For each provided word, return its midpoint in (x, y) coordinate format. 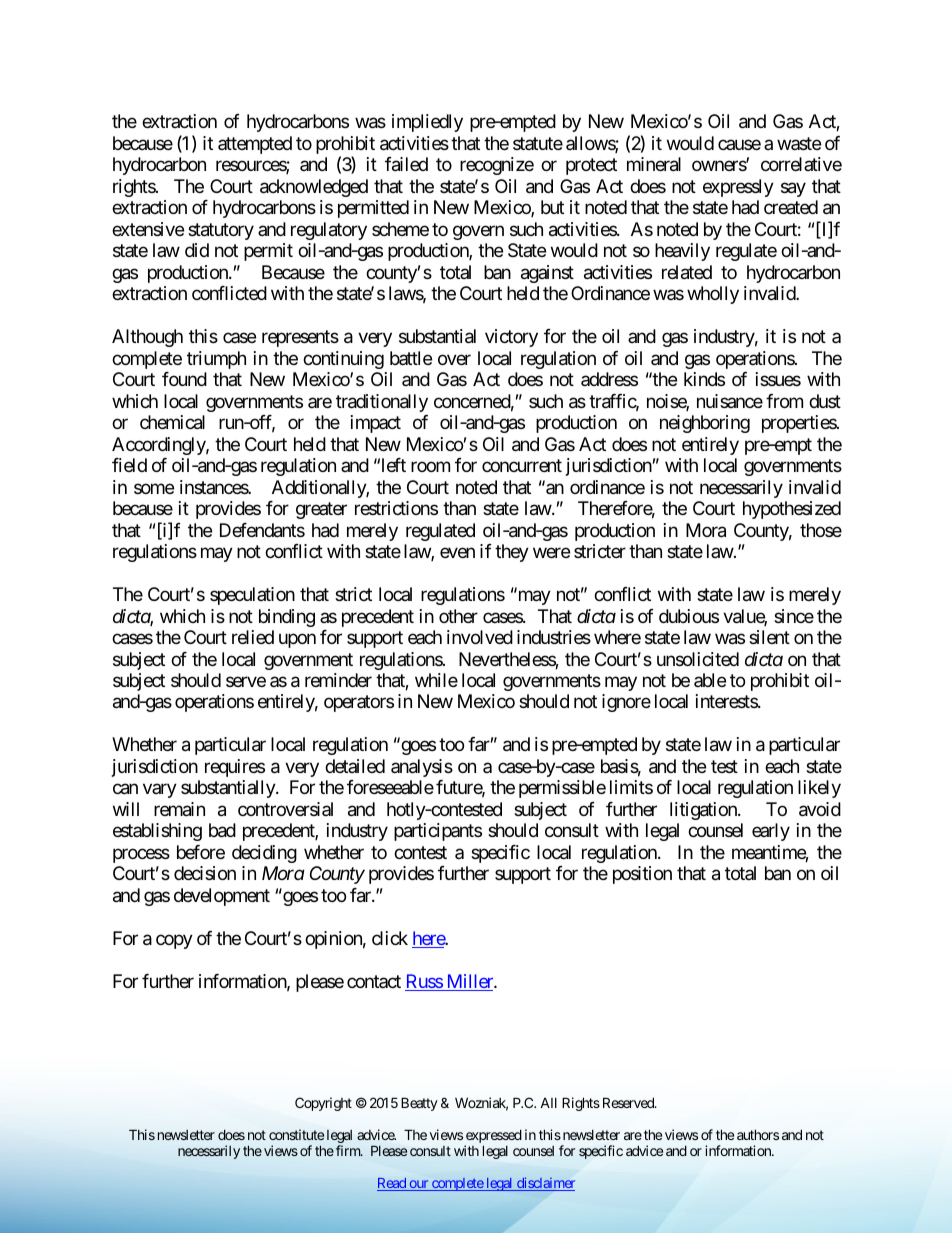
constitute (296, 1134)
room (430, 467)
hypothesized (792, 510)
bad (222, 830)
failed (406, 164)
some (154, 488)
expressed (493, 1138)
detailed (355, 766)
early (771, 832)
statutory (221, 231)
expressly (738, 188)
